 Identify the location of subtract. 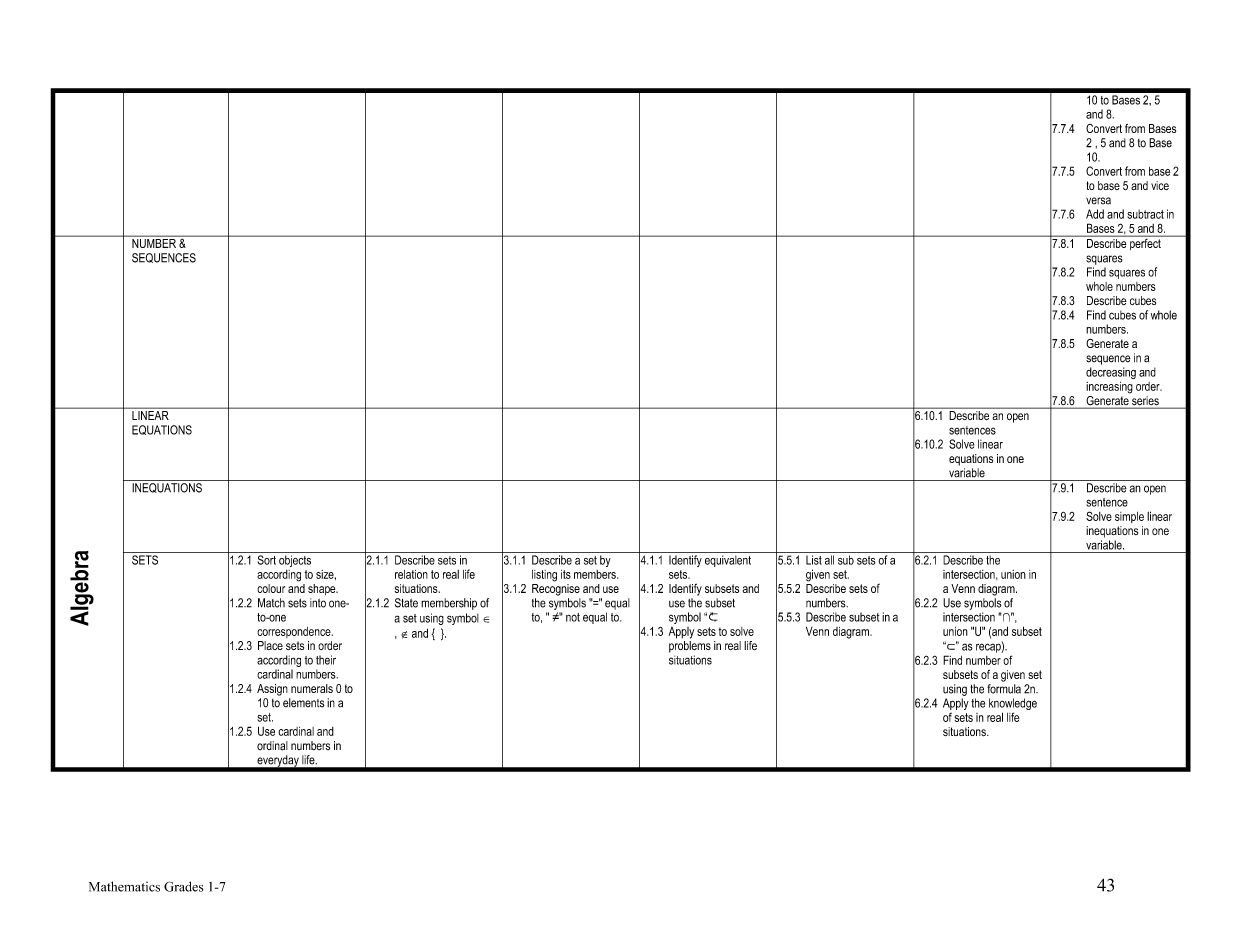
(1145, 214).
